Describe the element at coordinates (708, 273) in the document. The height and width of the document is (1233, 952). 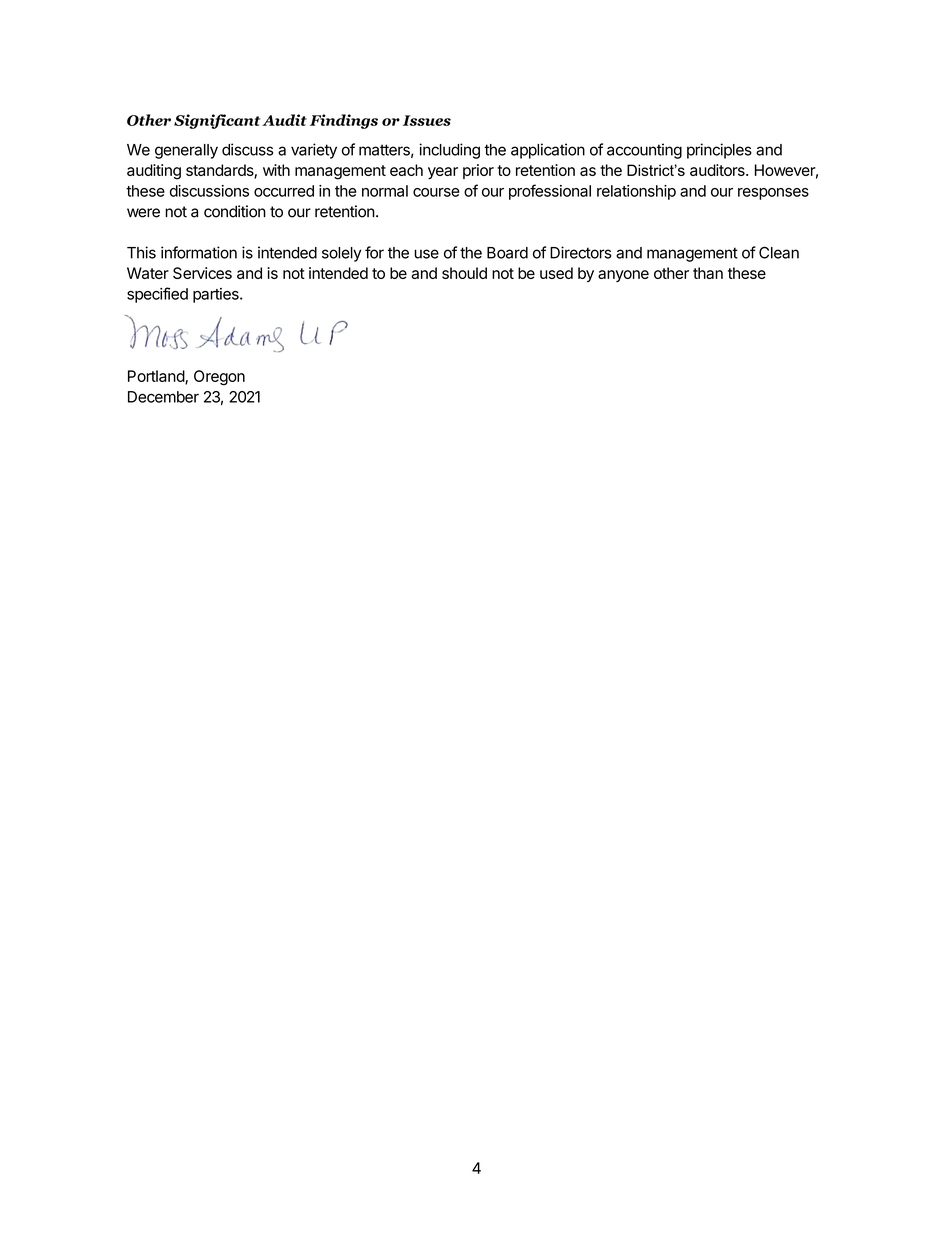
I see `than` at that location.
